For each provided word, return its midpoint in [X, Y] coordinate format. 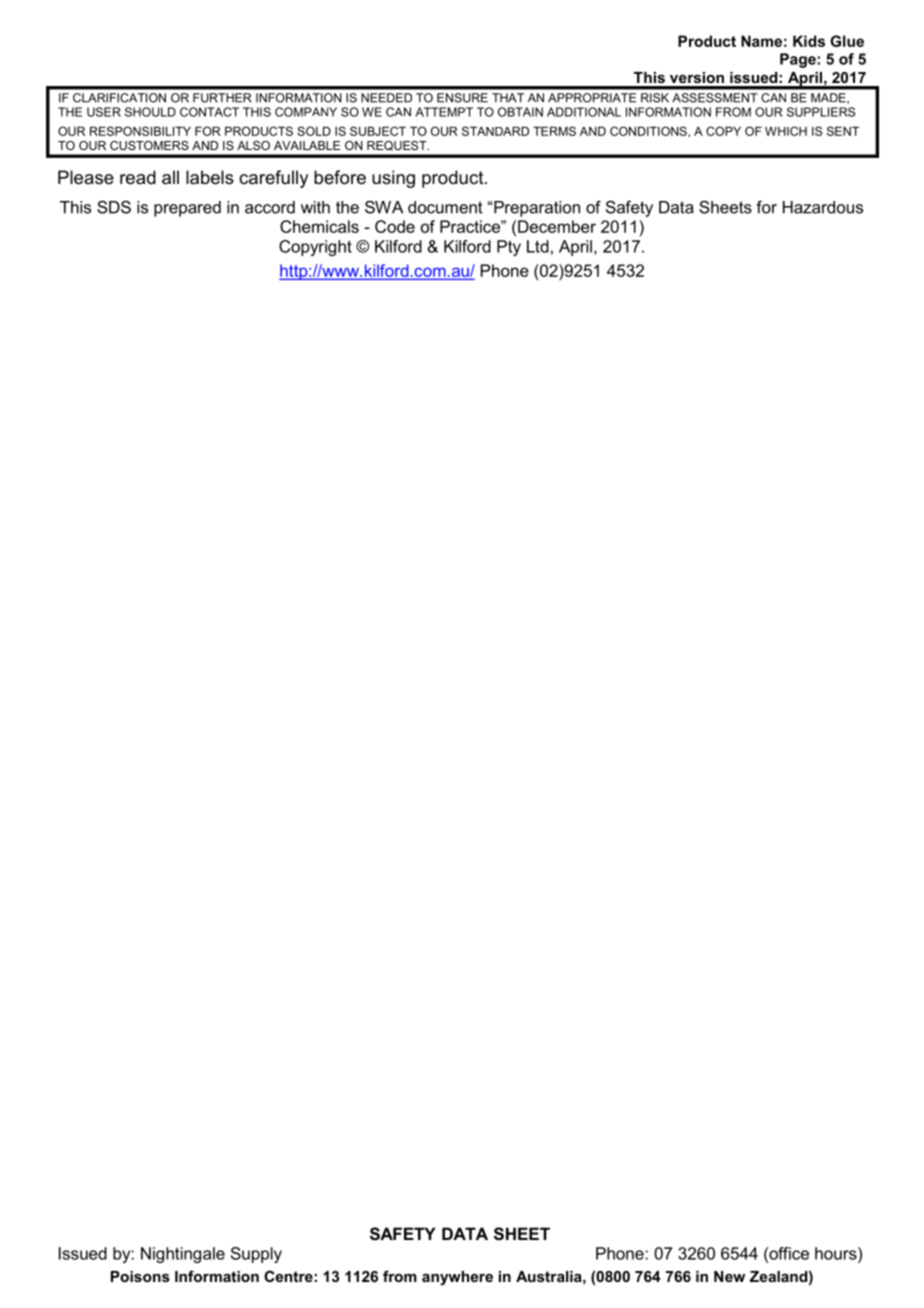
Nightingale [183, 1255]
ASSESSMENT [715, 98]
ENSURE [462, 98]
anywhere [457, 1278]
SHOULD [150, 112]
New [729, 1276]
